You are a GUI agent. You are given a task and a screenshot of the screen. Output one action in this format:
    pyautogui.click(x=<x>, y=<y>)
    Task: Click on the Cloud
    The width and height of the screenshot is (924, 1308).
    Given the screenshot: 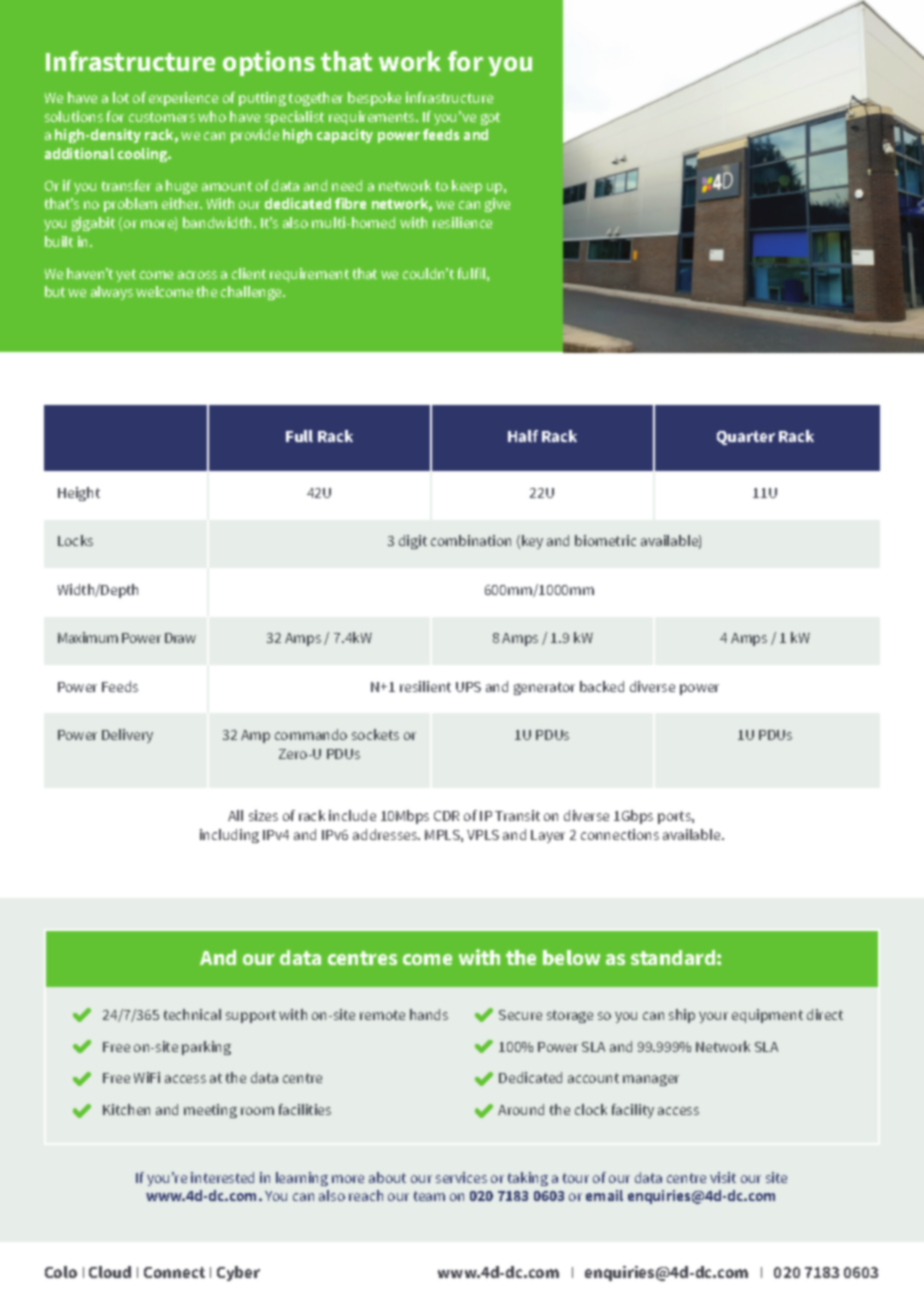 What is the action you would take?
    pyautogui.click(x=110, y=1272)
